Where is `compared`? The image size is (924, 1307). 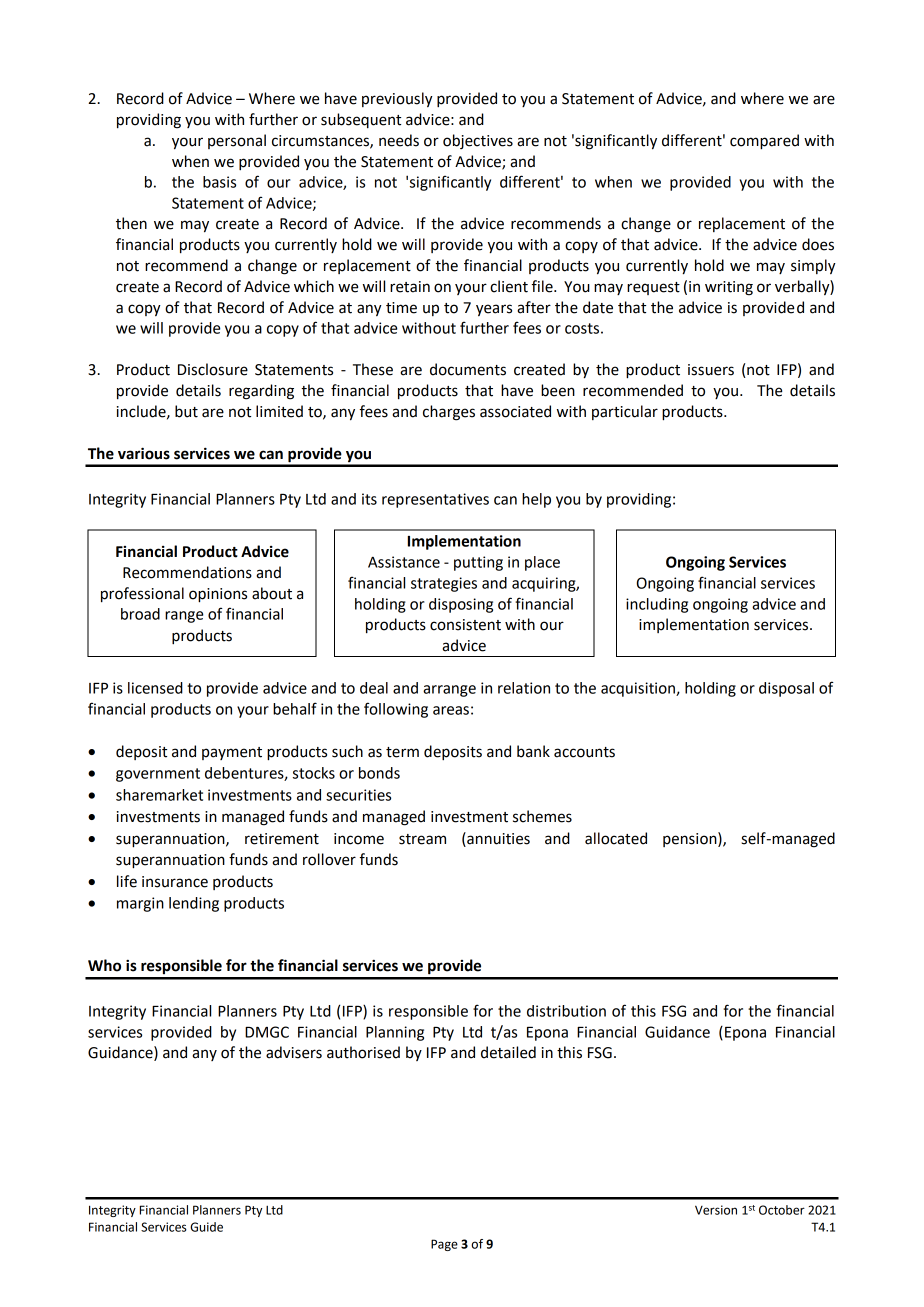 compared is located at coordinates (764, 142).
